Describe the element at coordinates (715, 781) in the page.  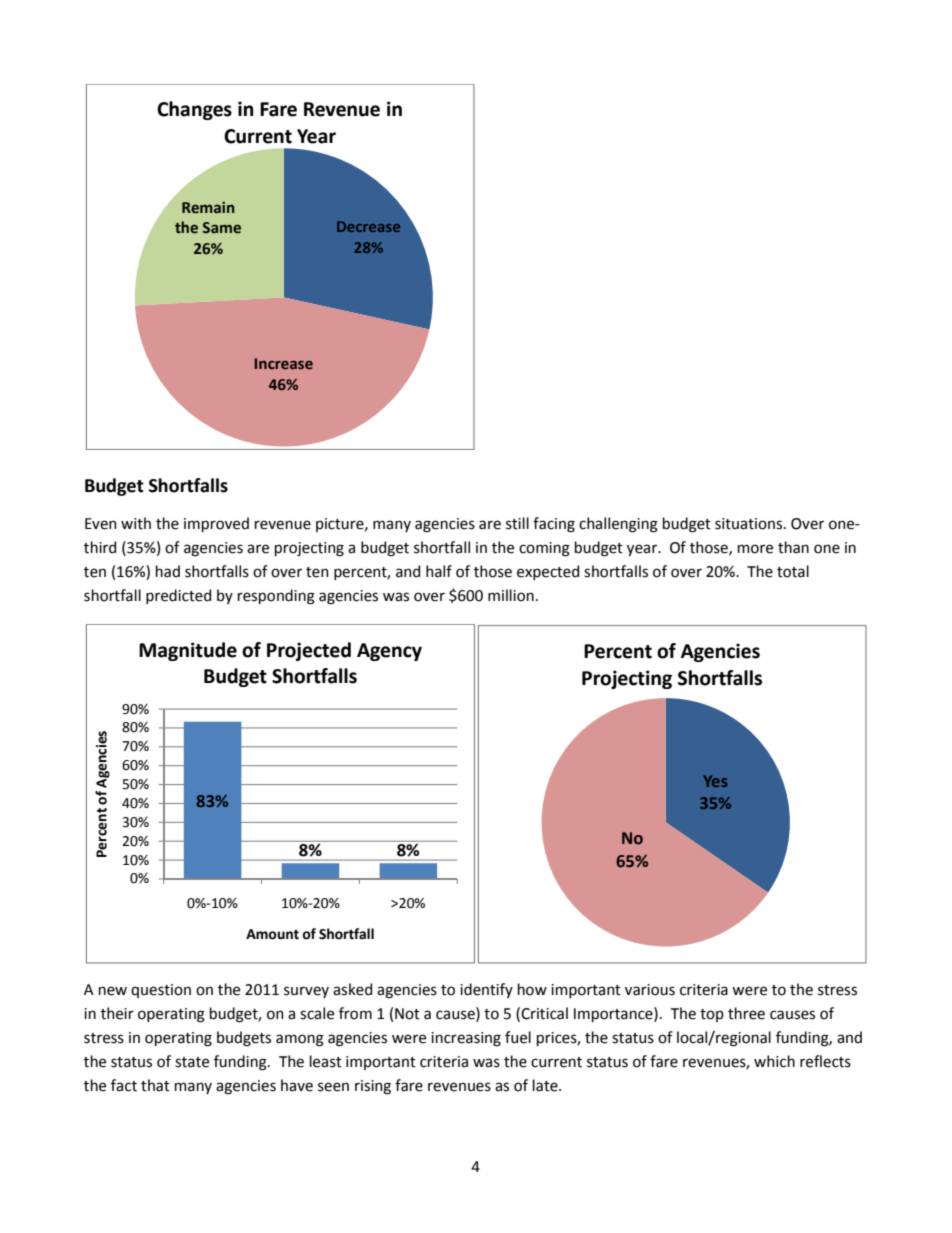
I see `Yes` at that location.
